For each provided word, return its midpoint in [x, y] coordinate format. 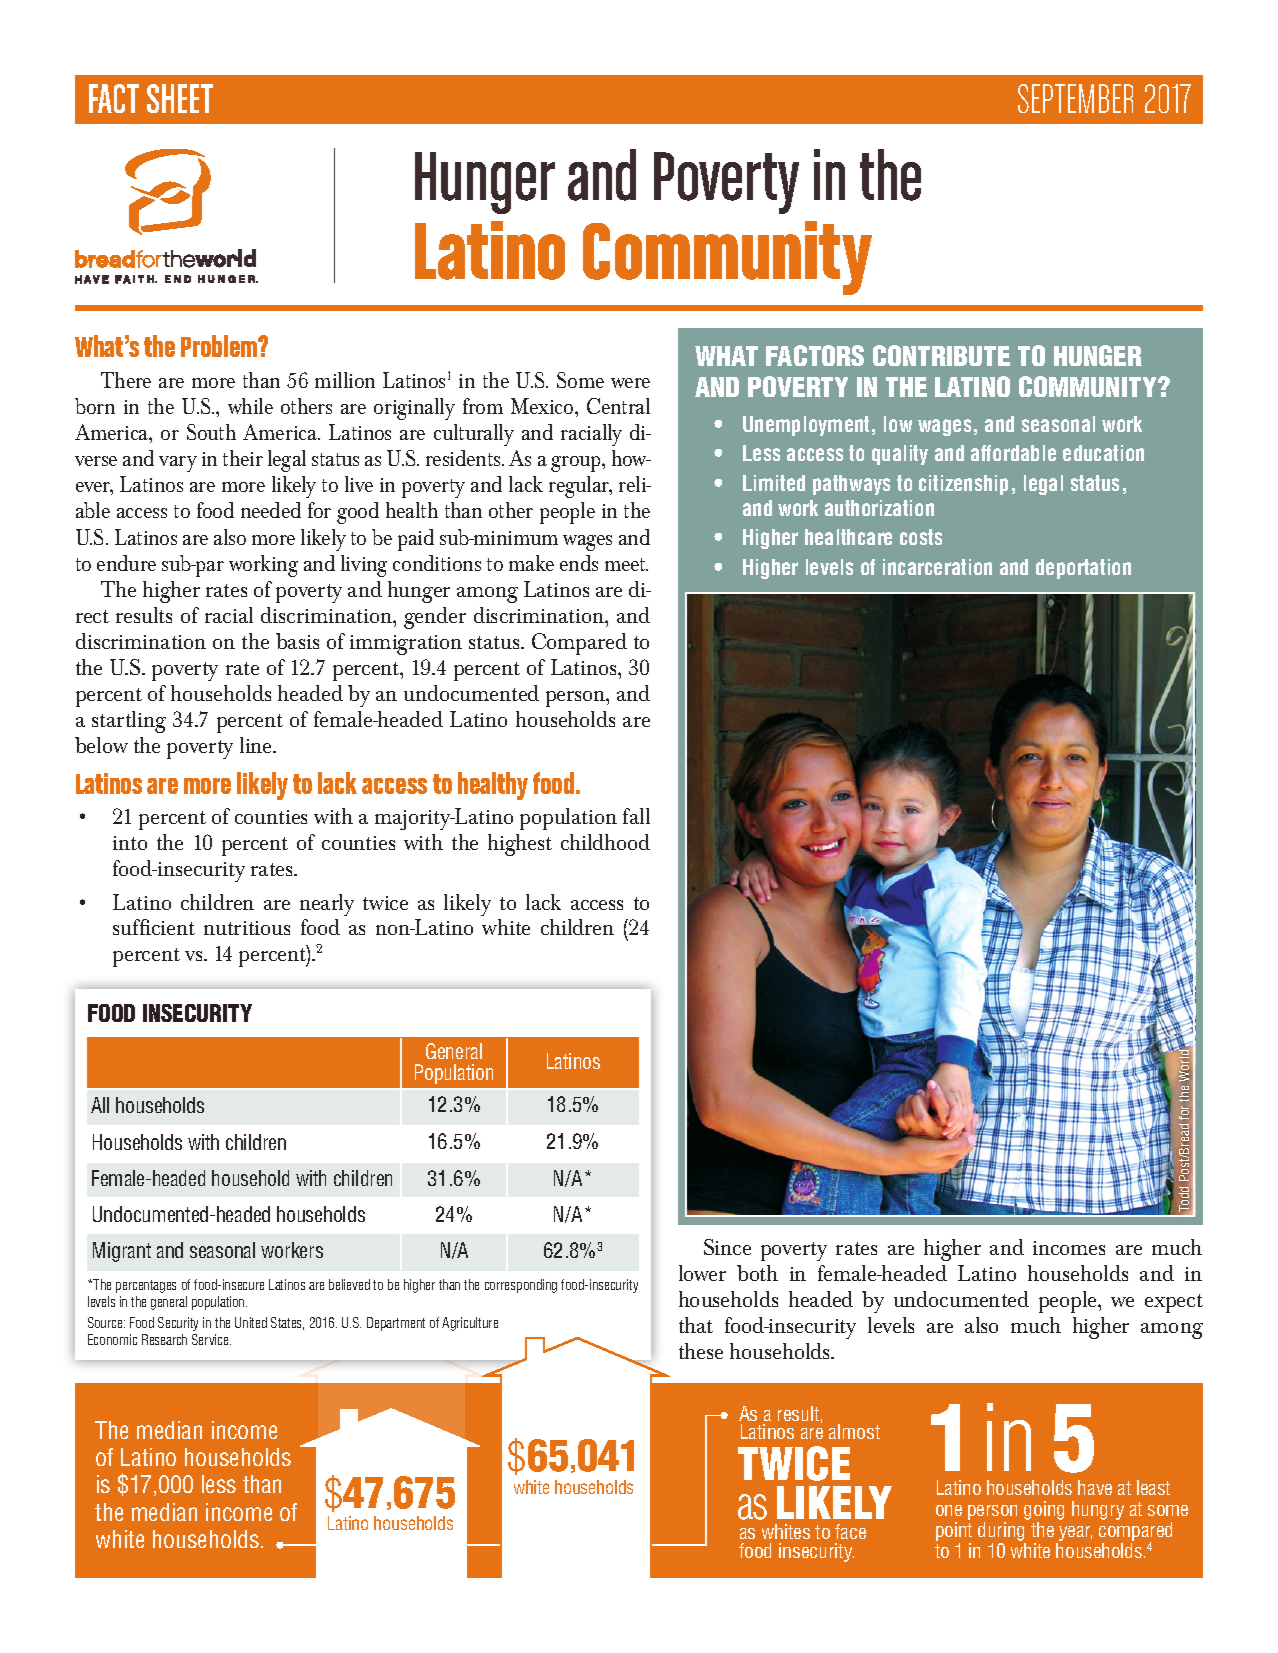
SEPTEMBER [1075, 98]
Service [211, 1339]
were [630, 383]
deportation [1083, 569]
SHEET [180, 98]
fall [636, 816]
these [701, 1351]
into [130, 843]
